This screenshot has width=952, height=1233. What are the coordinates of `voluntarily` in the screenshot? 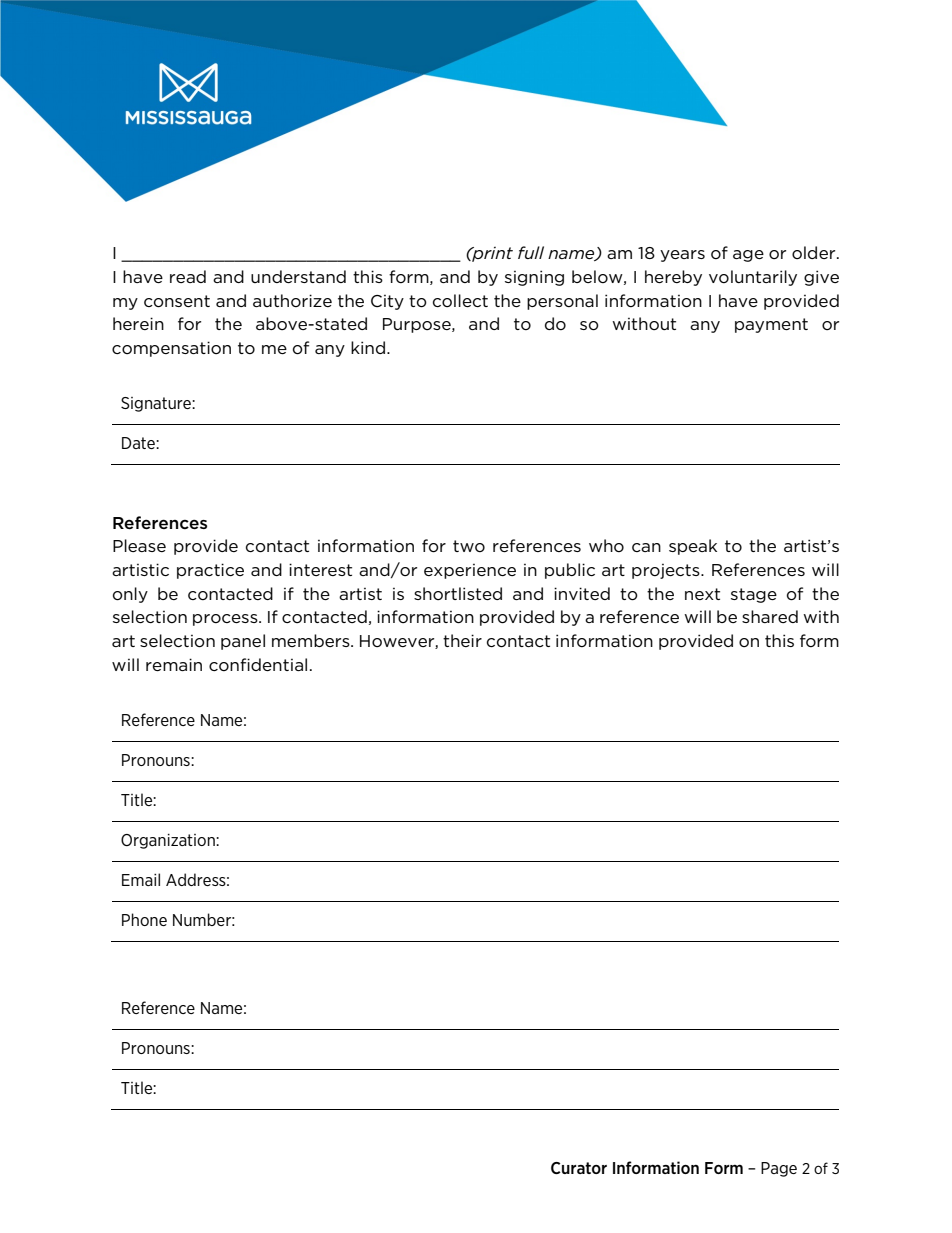 It's located at (753, 278).
